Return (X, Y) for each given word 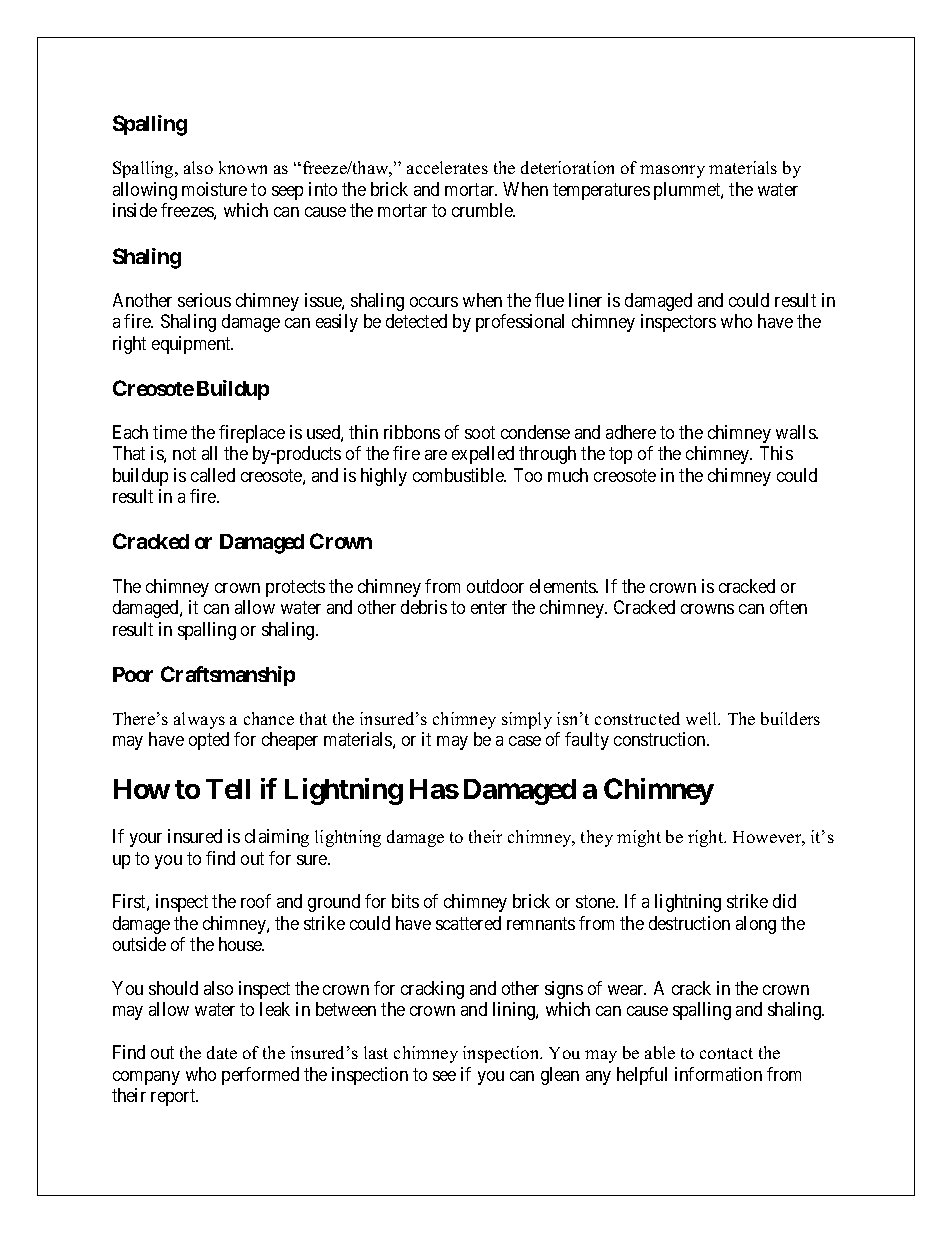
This (776, 453)
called (213, 475)
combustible (459, 475)
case (525, 741)
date (222, 1052)
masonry (672, 171)
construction (661, 739)
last (376, 1052)
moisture (214, 189)
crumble (483, 210)
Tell (228, 789)
